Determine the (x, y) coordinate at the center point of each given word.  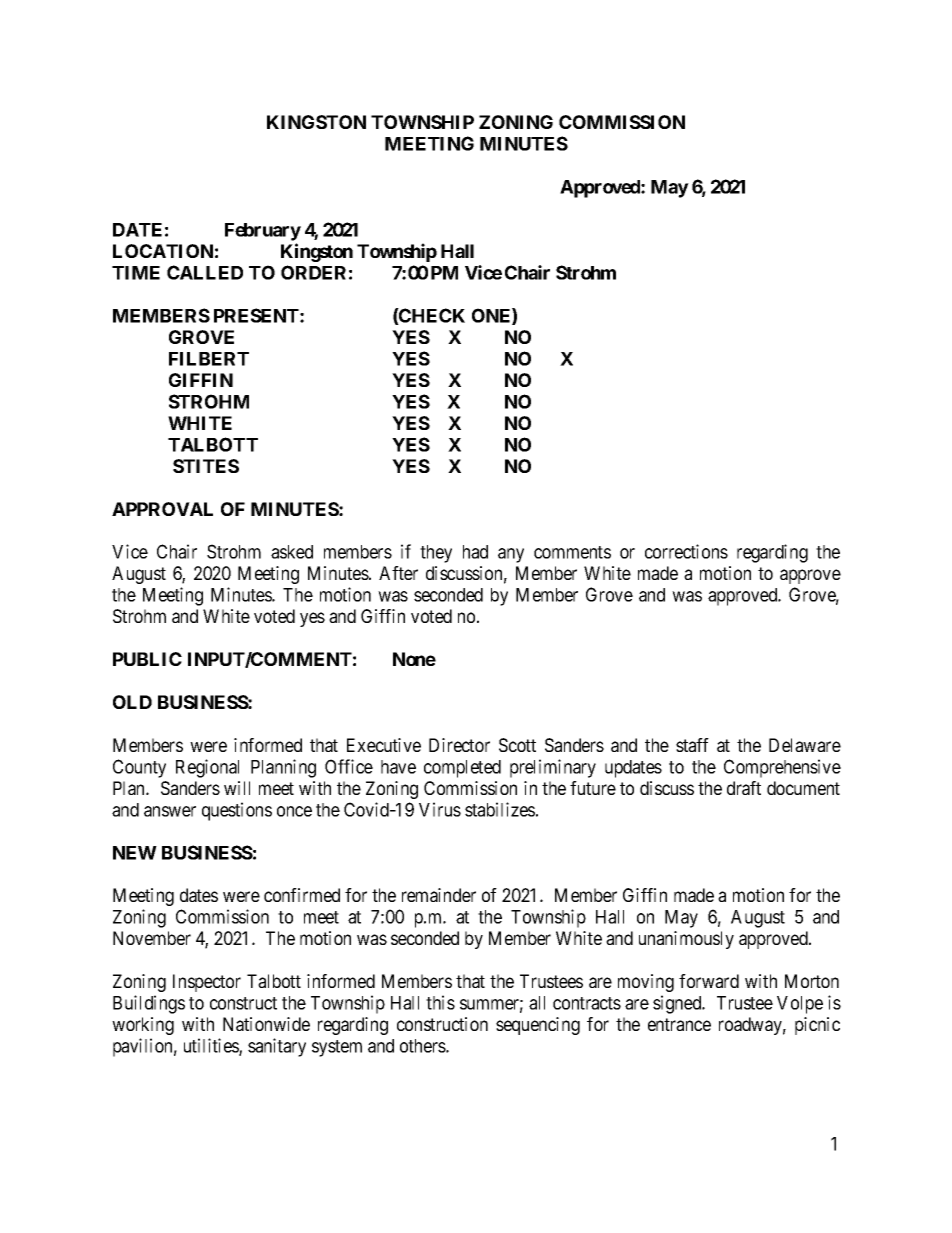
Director (459, 745)
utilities (212, 1047)
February (263, 232)
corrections (686, 551)
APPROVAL (162, 509)
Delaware (805, 745)
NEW (135, 853)
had (475, 552)
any (511, 555)
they (436, 554)
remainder (439, 895)
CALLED (205, 272)
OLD (132, 702)
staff (692, 745)
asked (292, 552)
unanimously (686, 940)
